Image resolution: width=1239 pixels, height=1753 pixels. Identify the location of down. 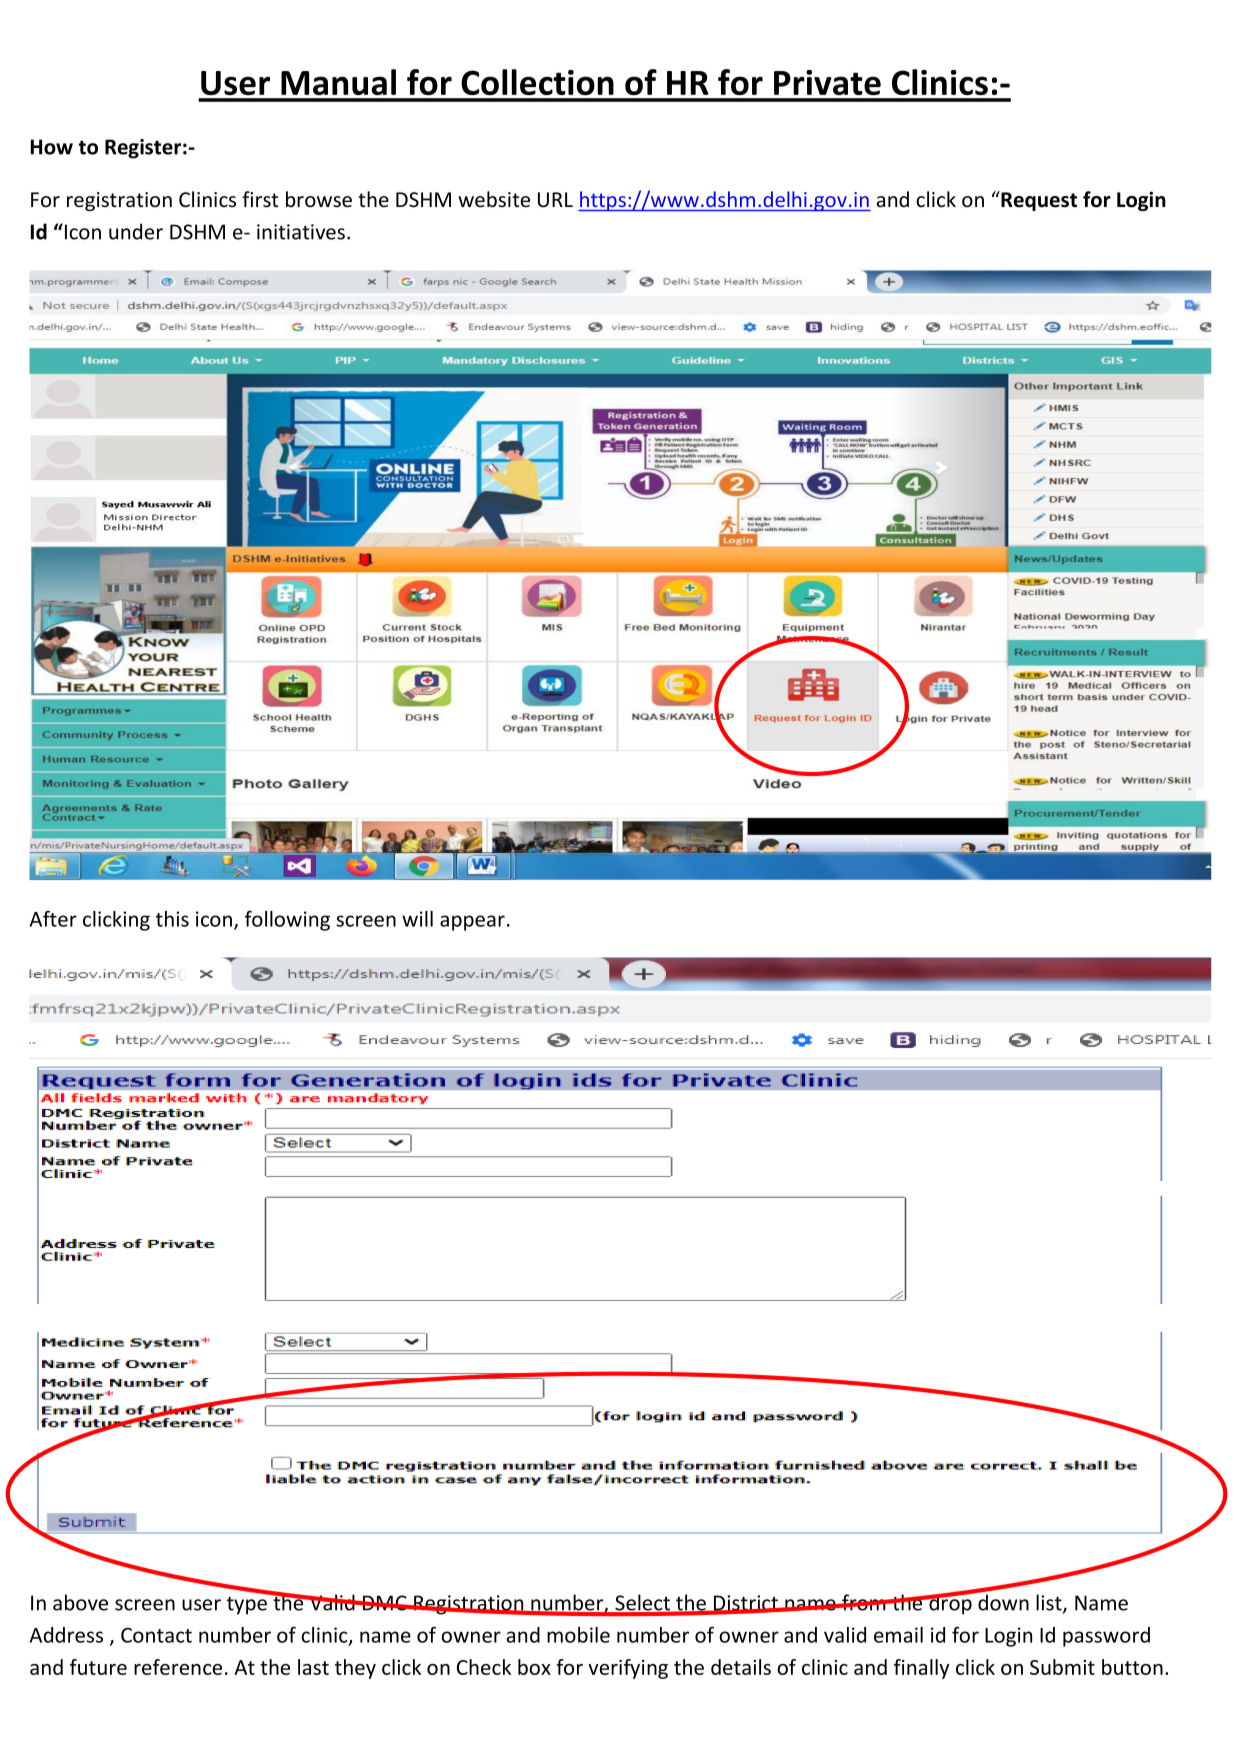
(1002, 1601).
